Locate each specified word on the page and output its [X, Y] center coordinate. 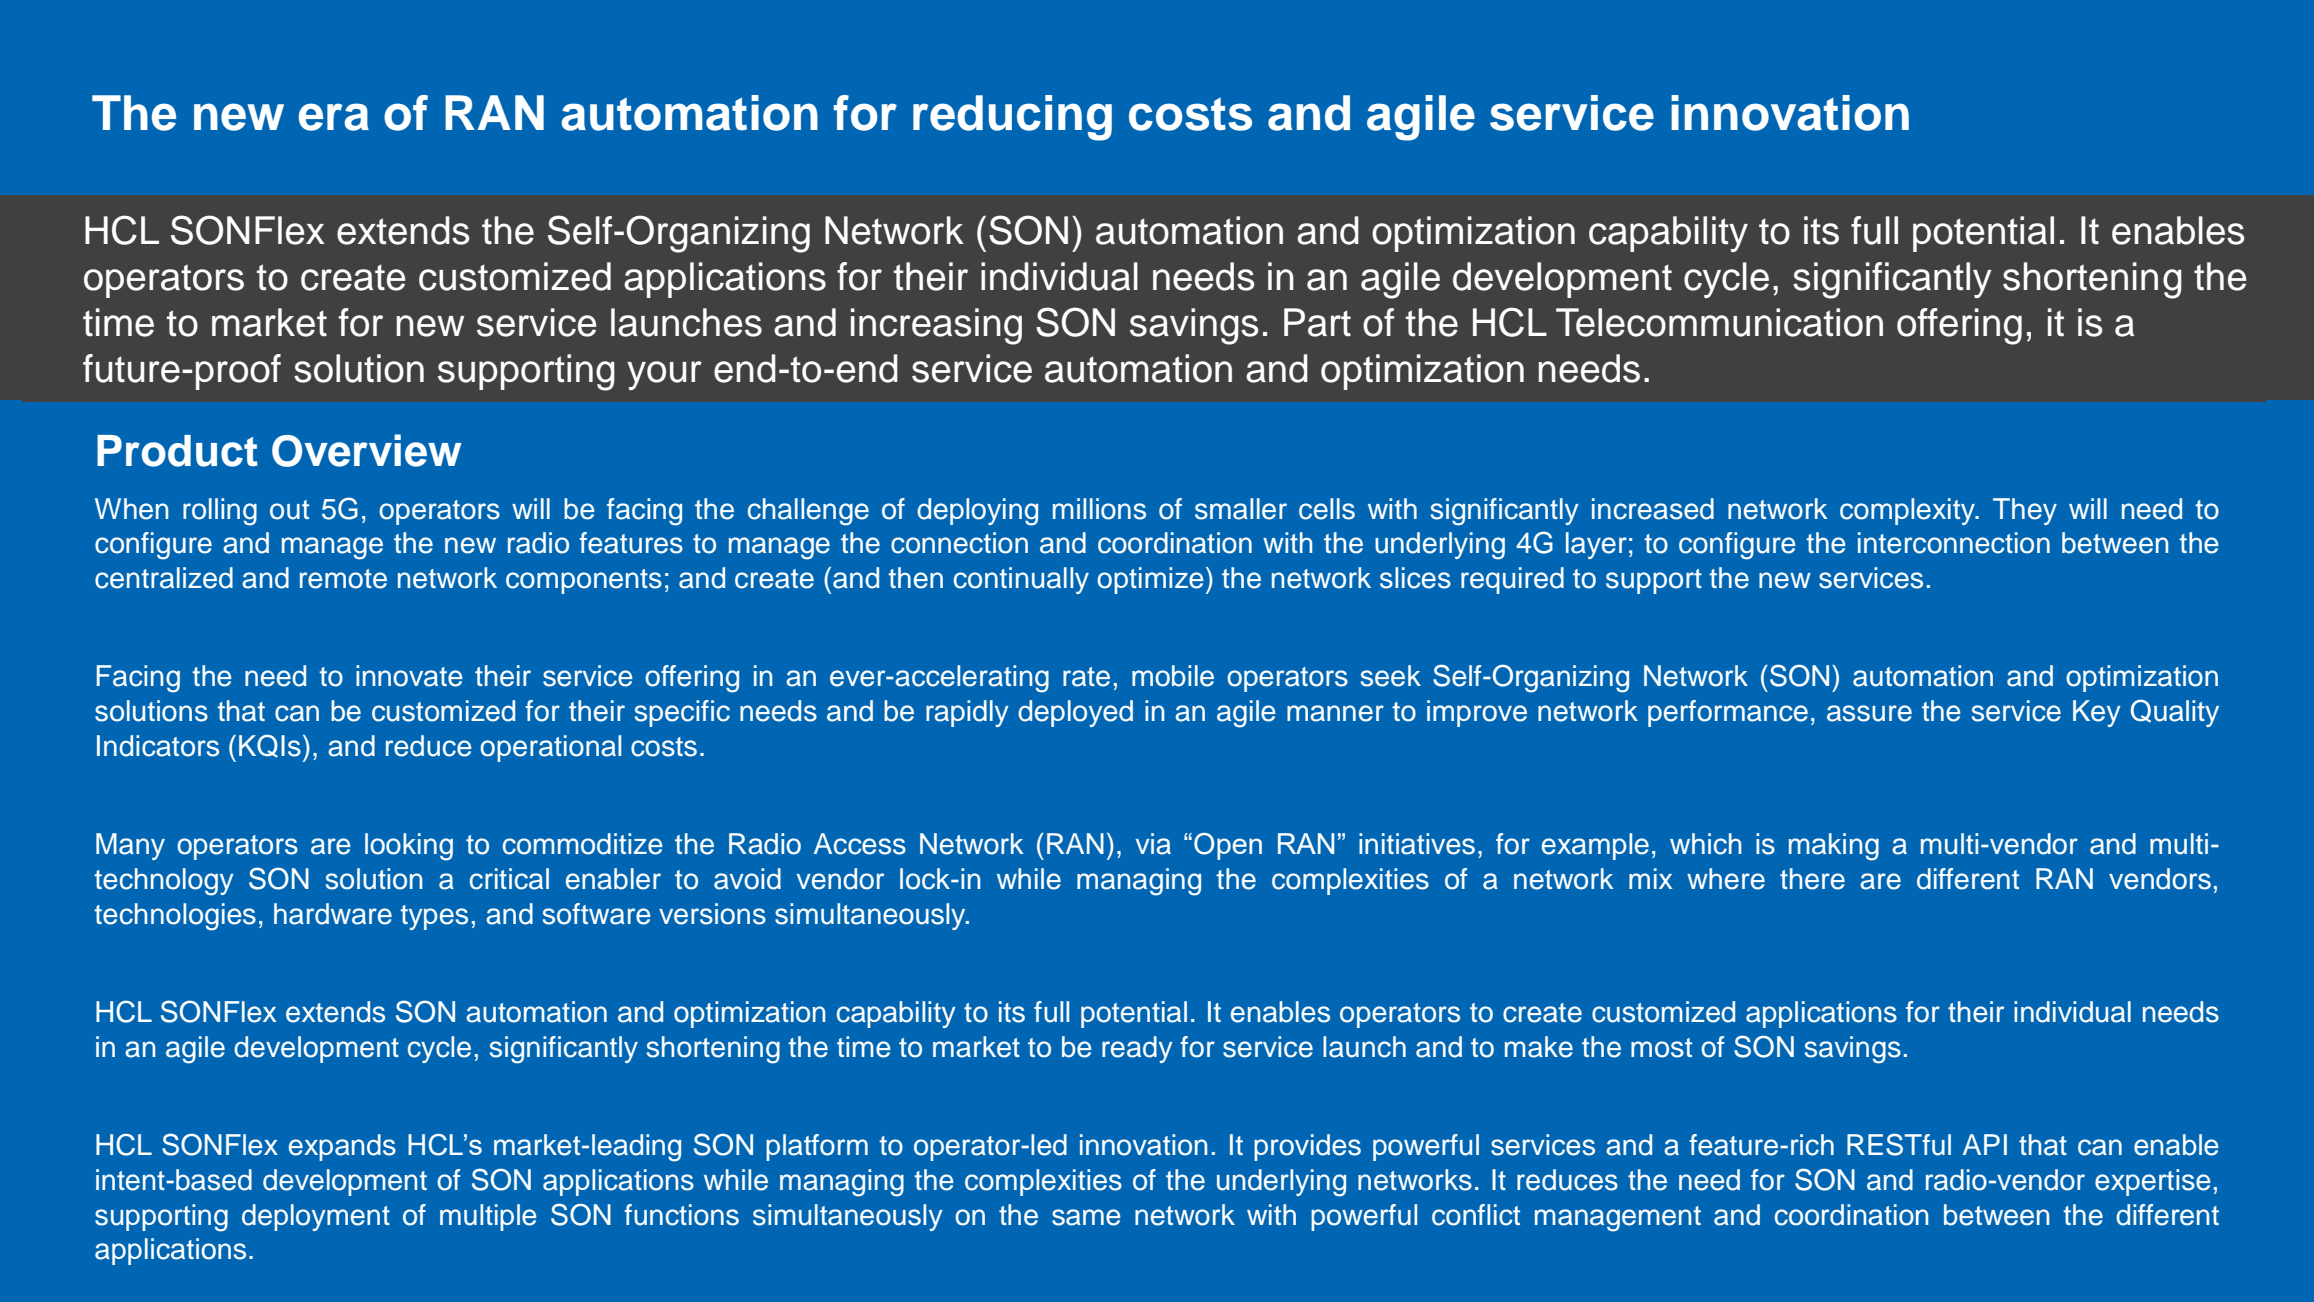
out [289, 510]
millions [1099, 509]
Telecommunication [1719, 322]
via [1153, 844]
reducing [1012, 118]
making [1834, 847]
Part [1317, 322]
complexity [1908, 511]
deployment [316, 1217]
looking [409, 847]
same [1086, 1217]
